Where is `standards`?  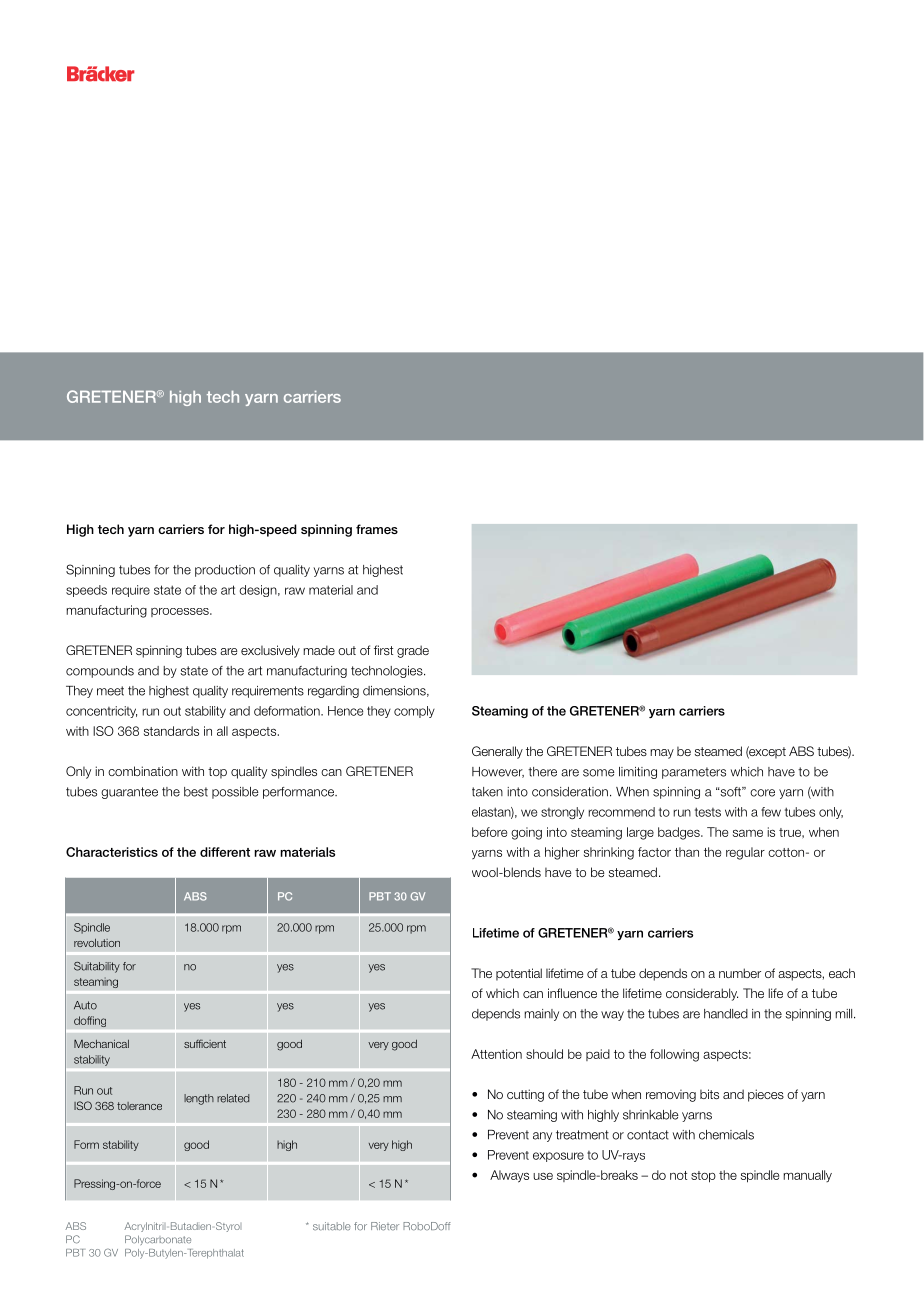 standards is located at coordinates (171, 731).
